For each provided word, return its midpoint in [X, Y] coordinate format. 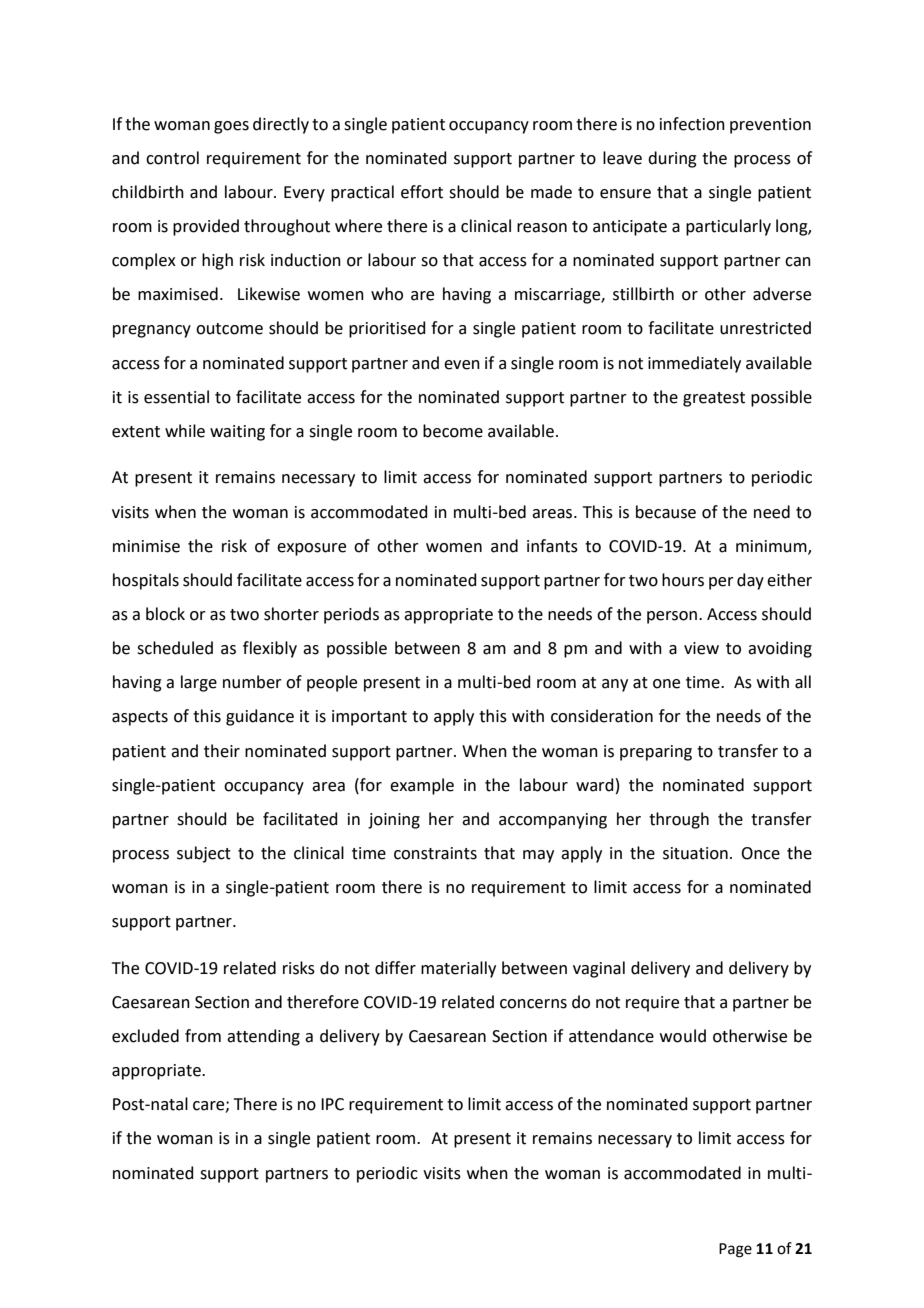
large [199, 683]
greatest [714, 399]
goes [231, 127]
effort [422, 192]
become [453, 431]
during [672, 159]
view [701, 648]
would [683, 1036]
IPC [332, 1104]
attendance [611, 1036]
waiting [237, 433]
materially [458, 969]
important [369, 718]
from [203, 1036]
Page [735, 1250]
